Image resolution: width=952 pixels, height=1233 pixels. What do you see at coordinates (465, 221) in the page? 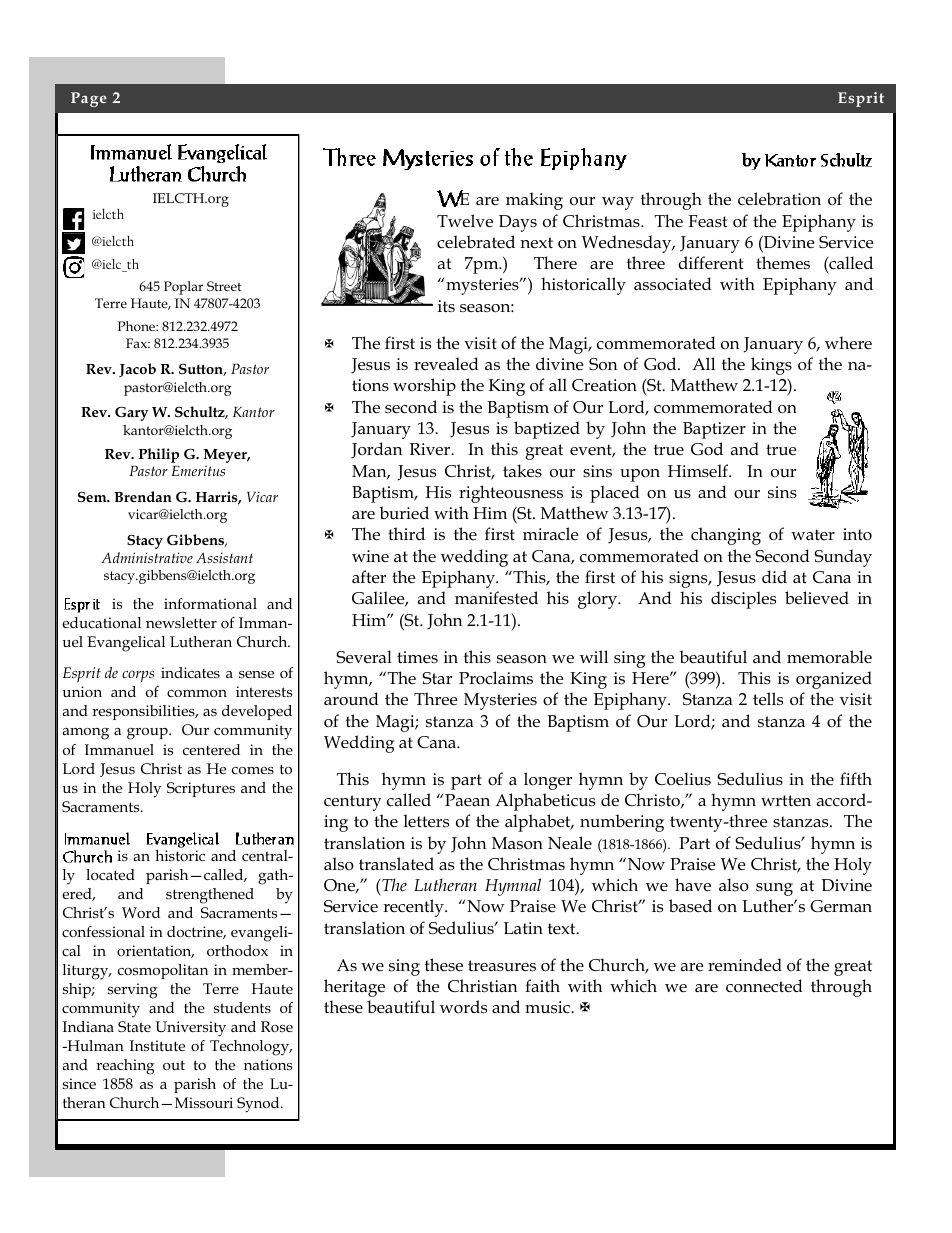
I see `Twelve` at bounding box center [465, 221].
